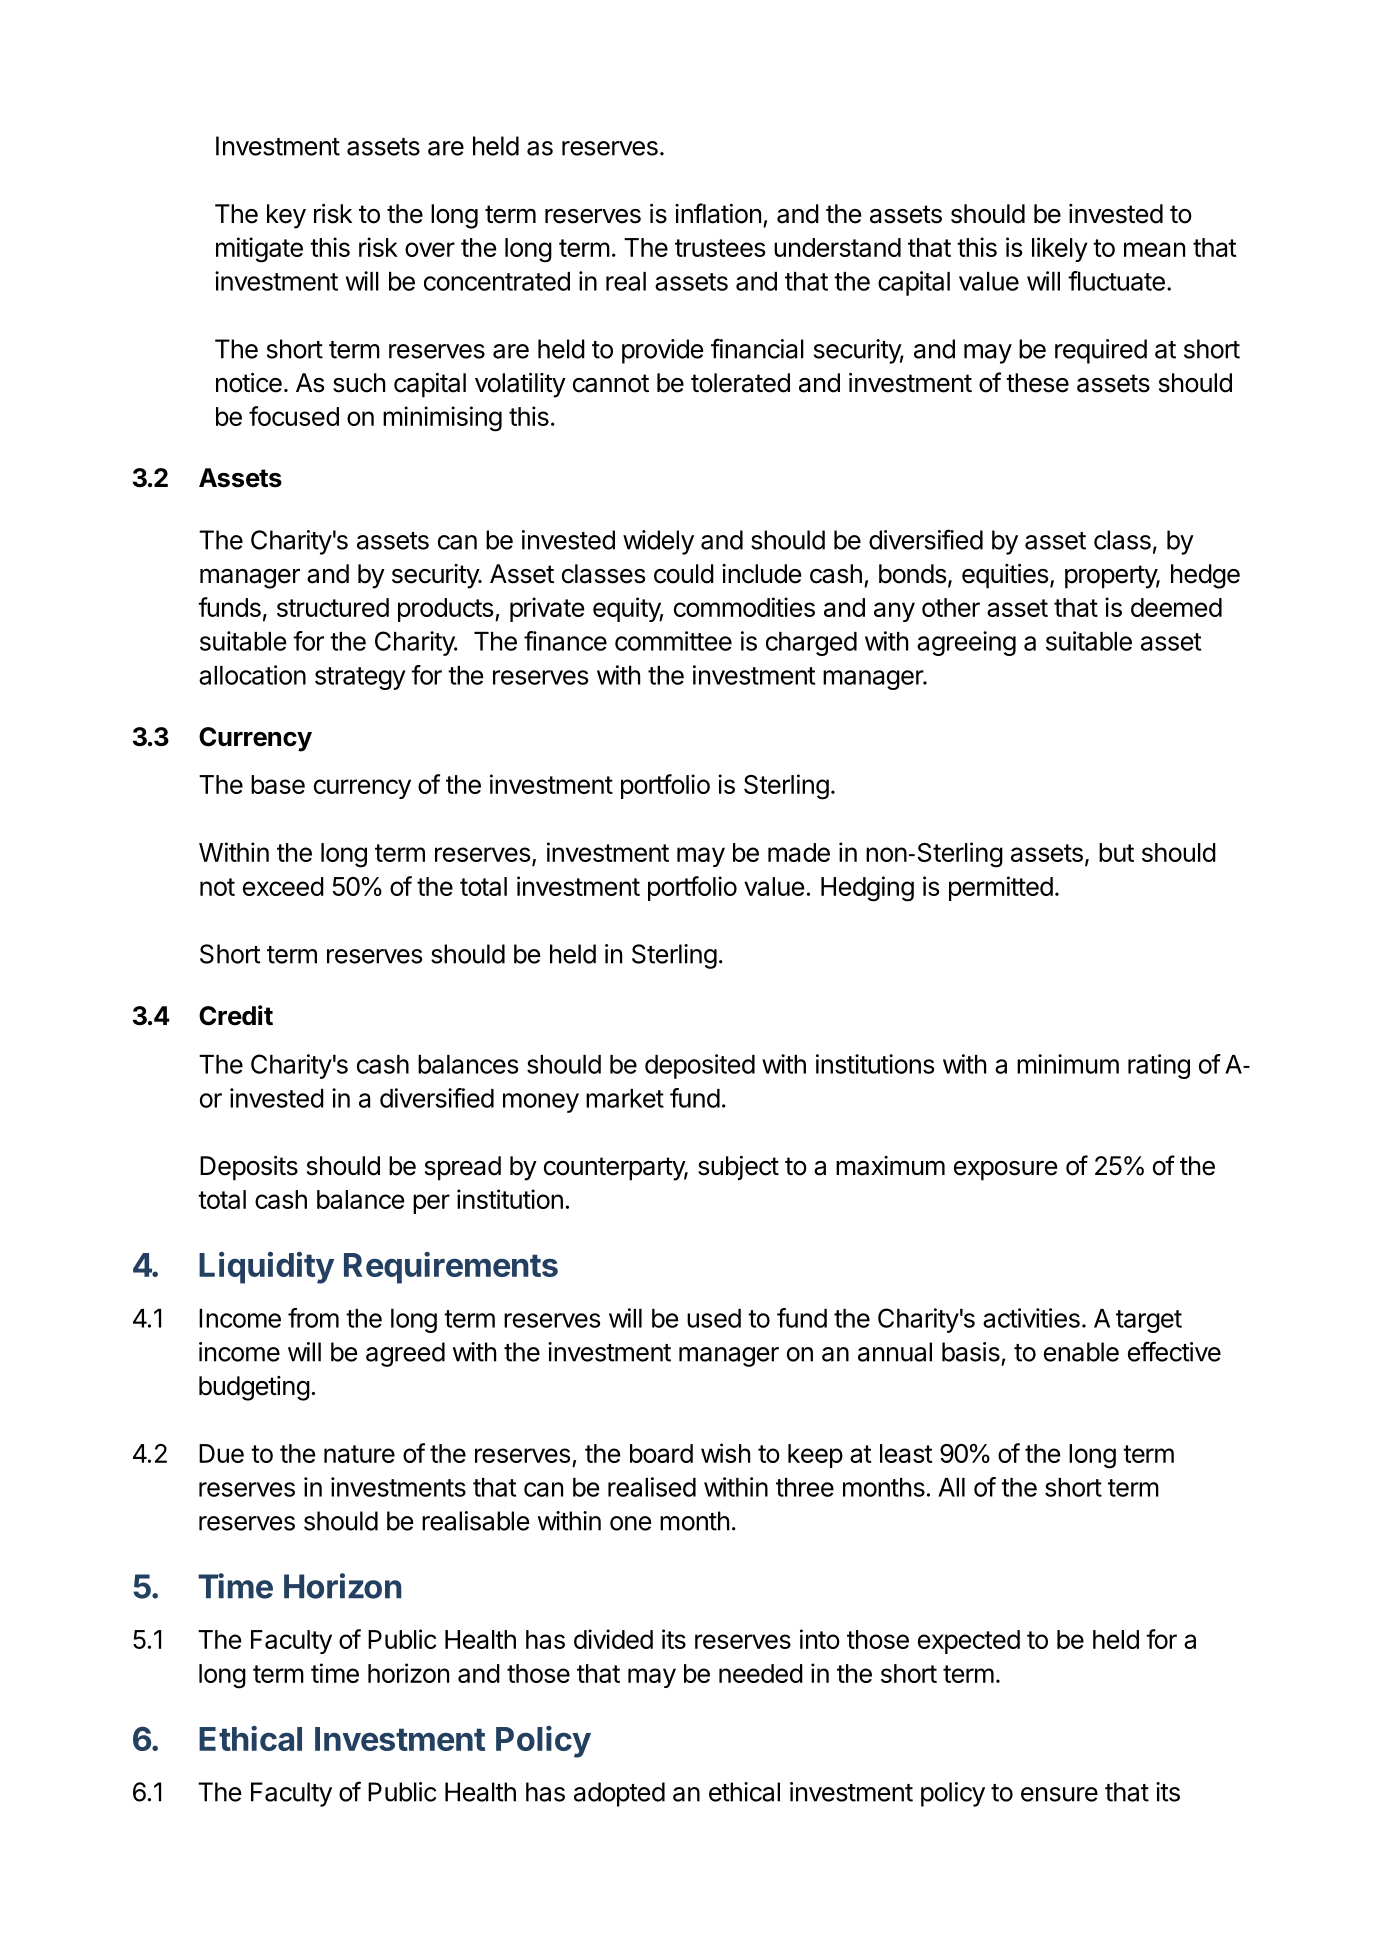  What do you see at coordinates (266, 1268) in the screenshot?
I see `Liquidity` at bounding box center [266, 1268].
